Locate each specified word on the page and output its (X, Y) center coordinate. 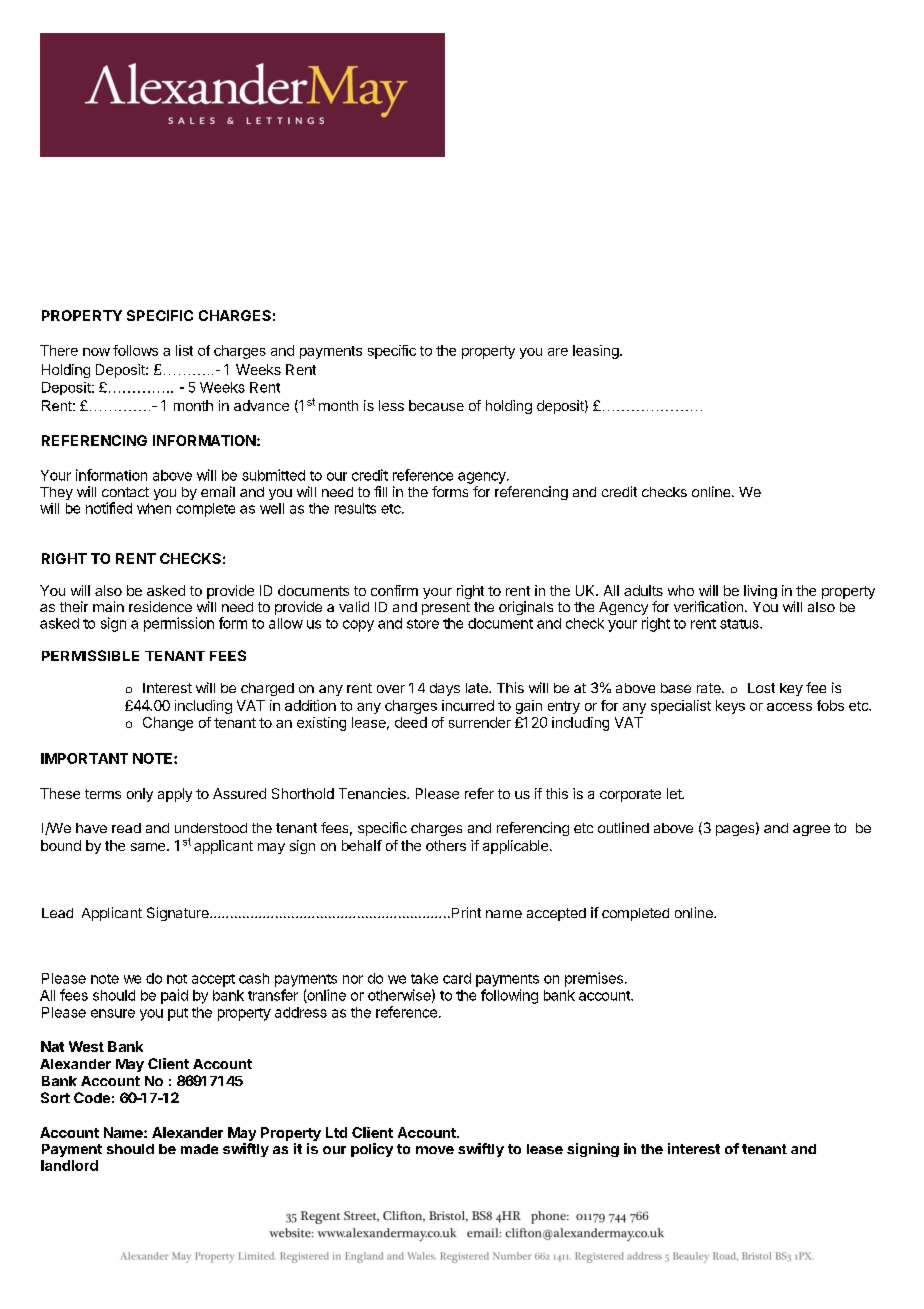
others (446, 845)
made (199, 1149)
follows (135, 350)
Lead (57, 913)
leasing (597, 352)
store (423, 624)
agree (811, 830)
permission (179, 624)
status (740, 624)
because (436, 405)
